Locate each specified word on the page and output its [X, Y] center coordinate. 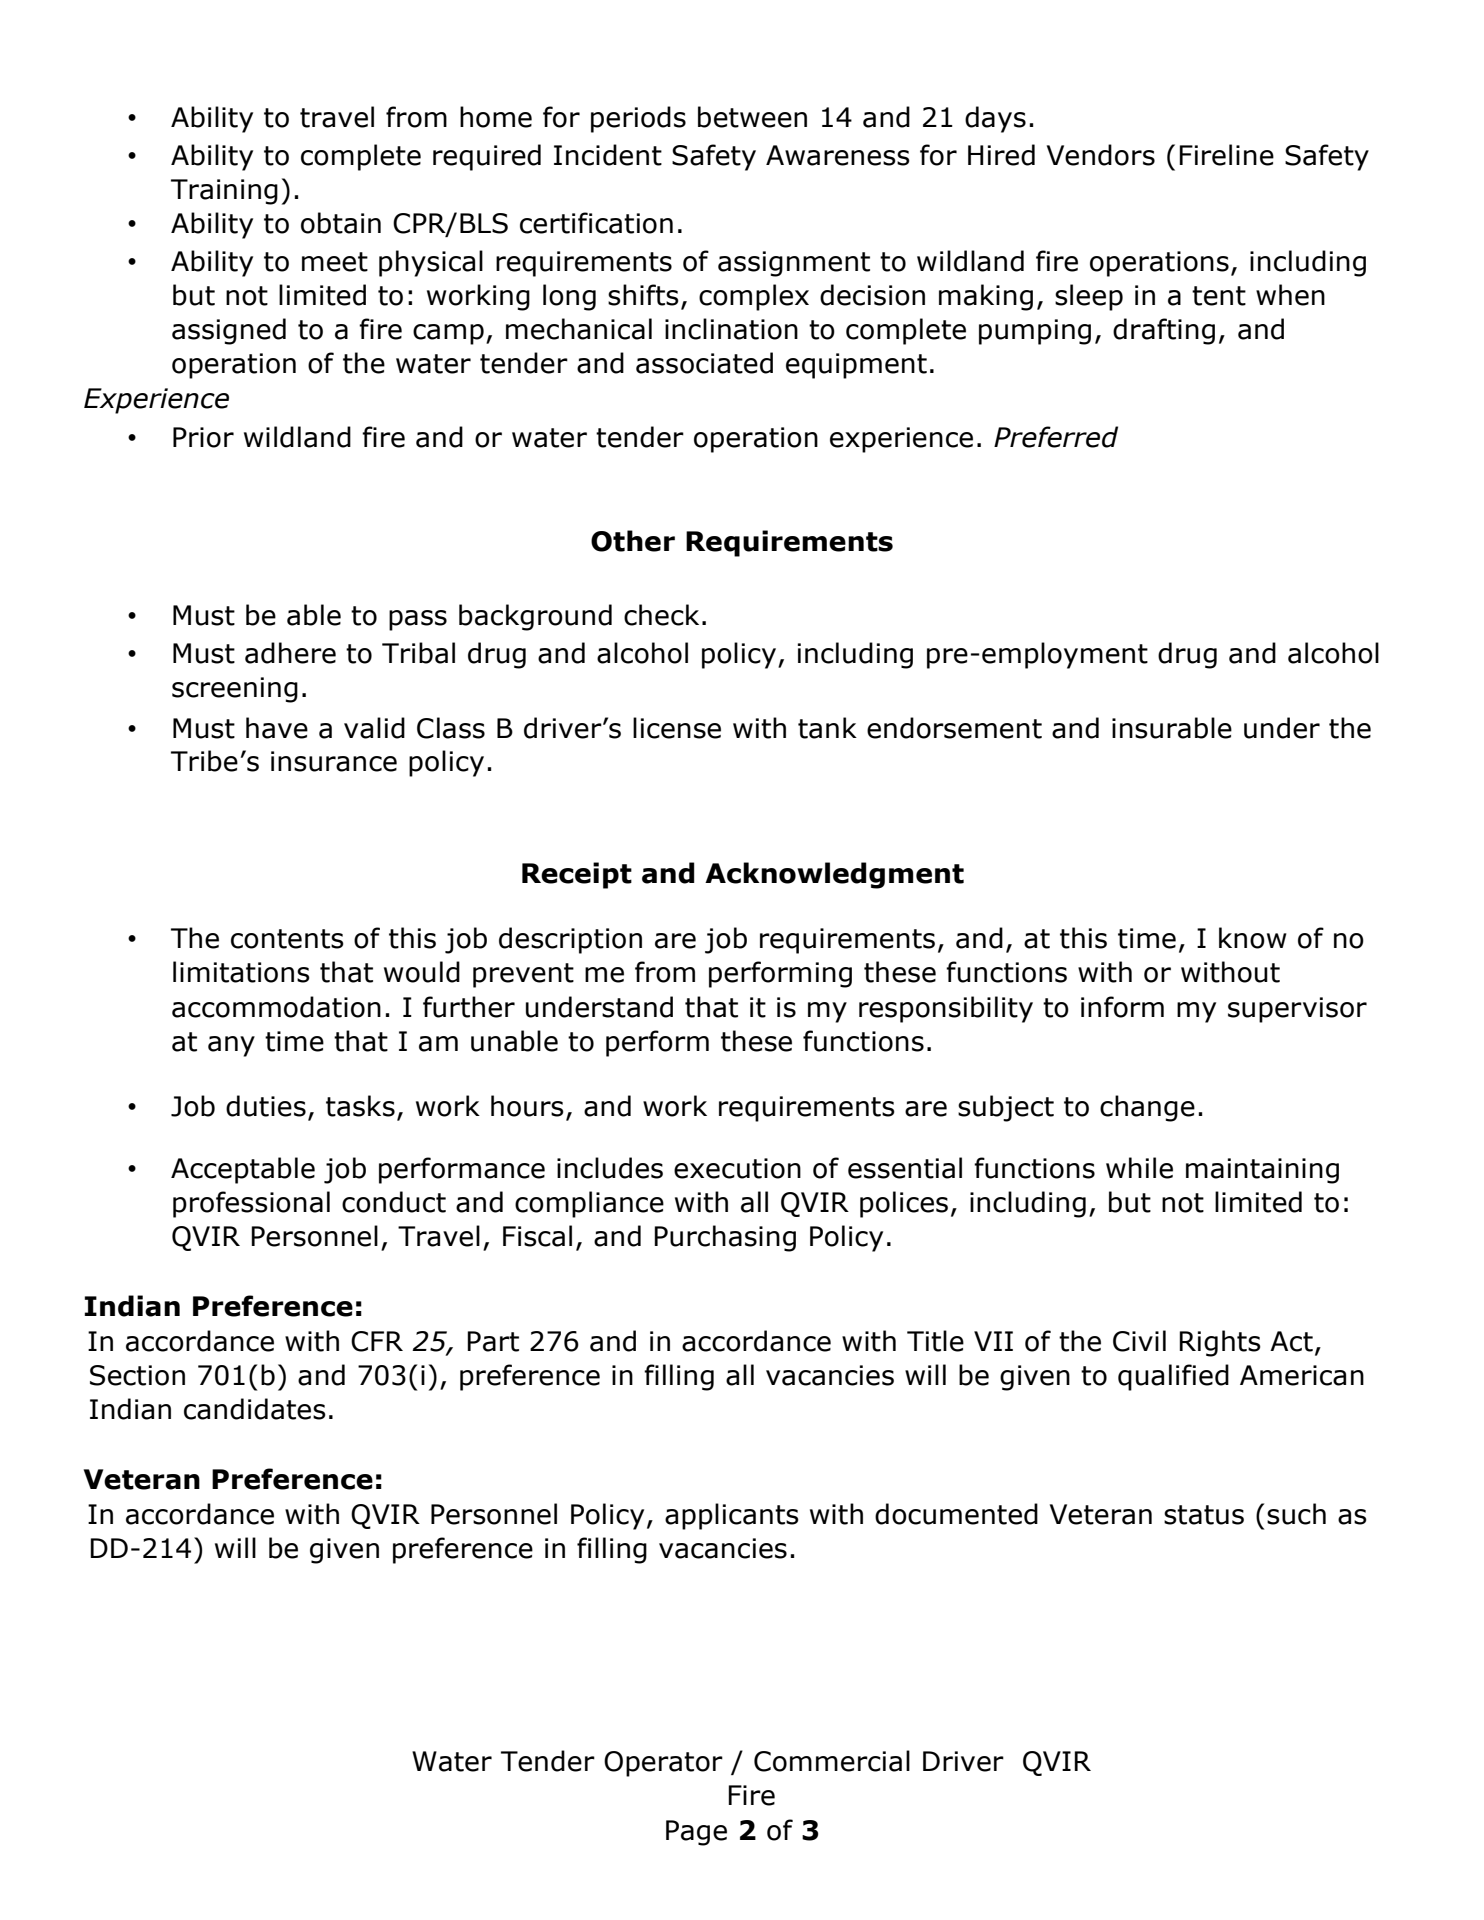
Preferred [1056, 437]
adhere [290, 653]
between [752, 117]
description [570, 940]
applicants [732, 1516]
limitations [241, 972]
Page [696, 1833]
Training [224, 192]
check [661, 615]
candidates [255, 1409]
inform [1122, 1007]
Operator [663, 1764]
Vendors [1101, 155]
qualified [1173, 1377]
